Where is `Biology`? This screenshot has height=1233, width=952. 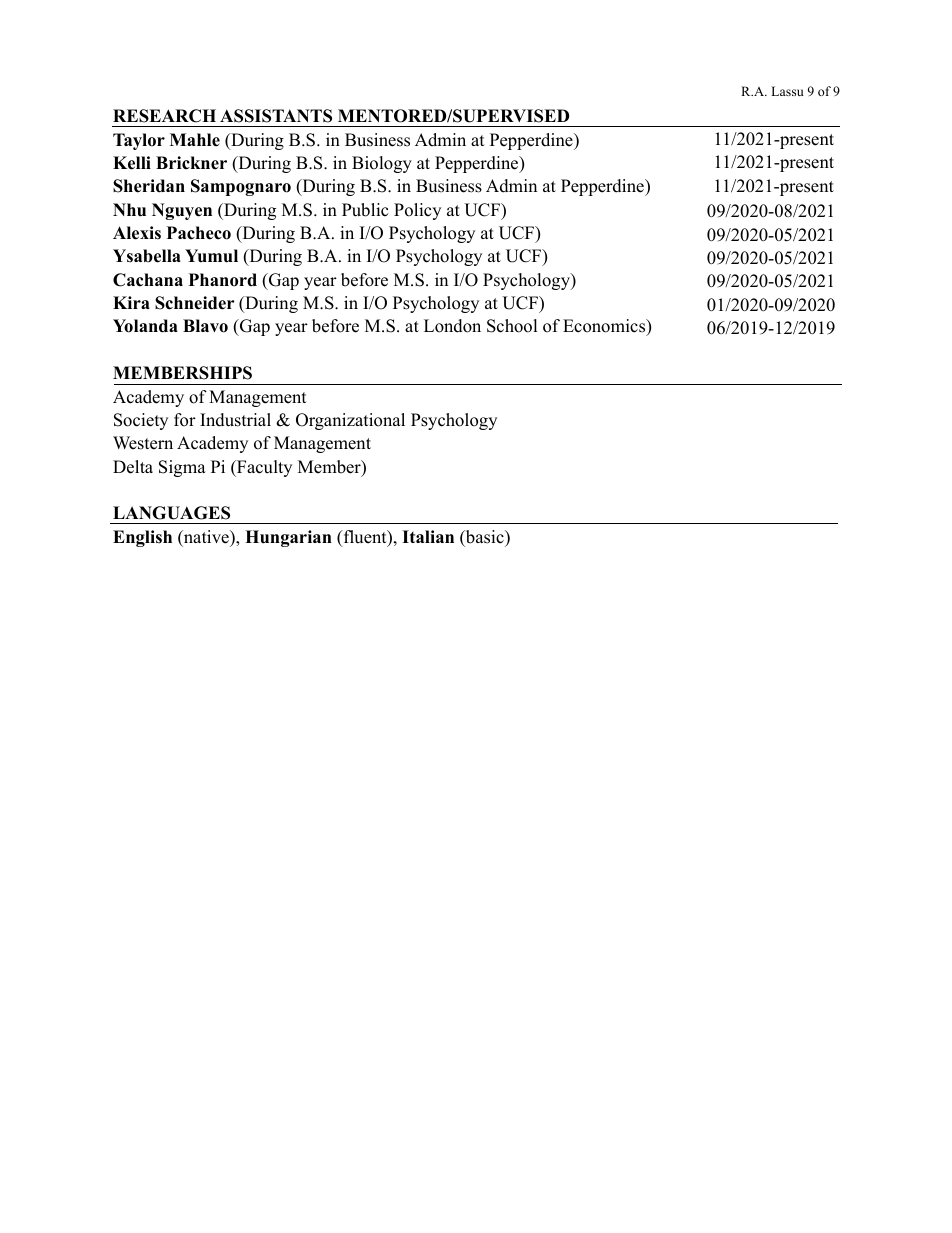
Biology is located at coordinates (382, 164).
